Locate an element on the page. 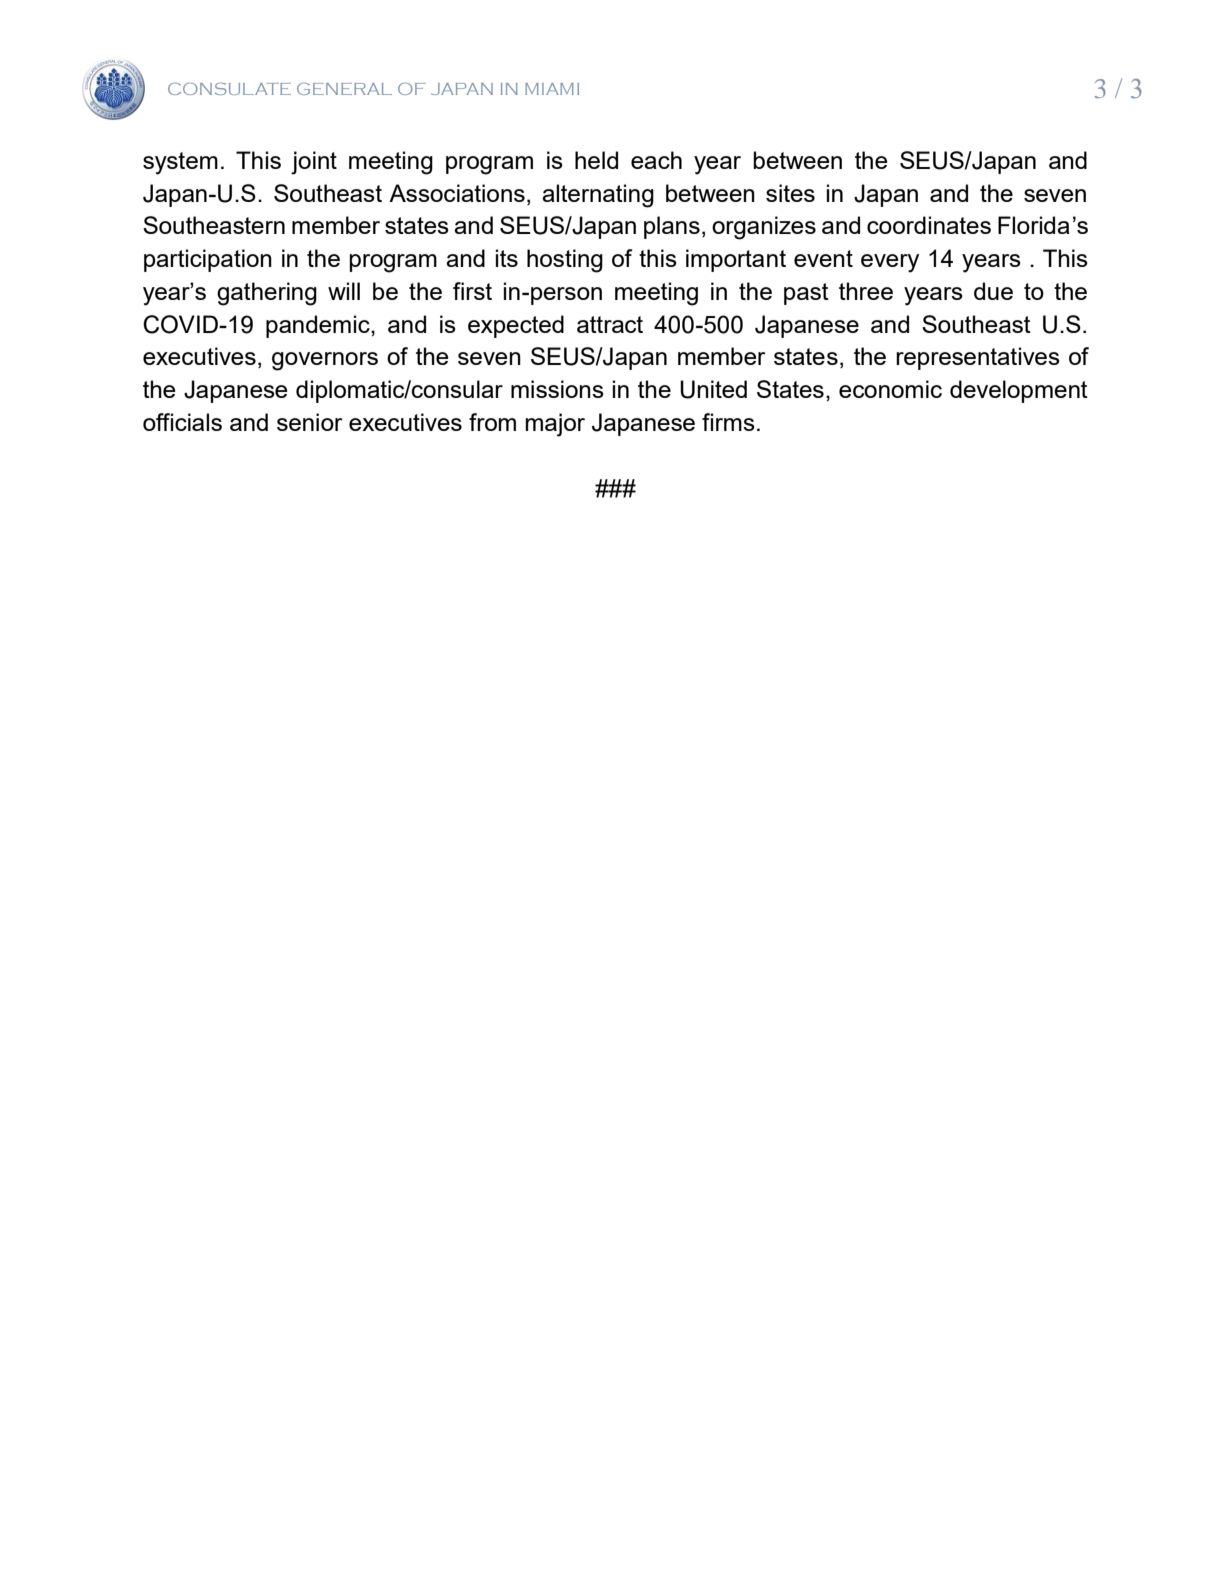 This page has width=1231, height=1593. senior is located at coordinates (309, 422).
